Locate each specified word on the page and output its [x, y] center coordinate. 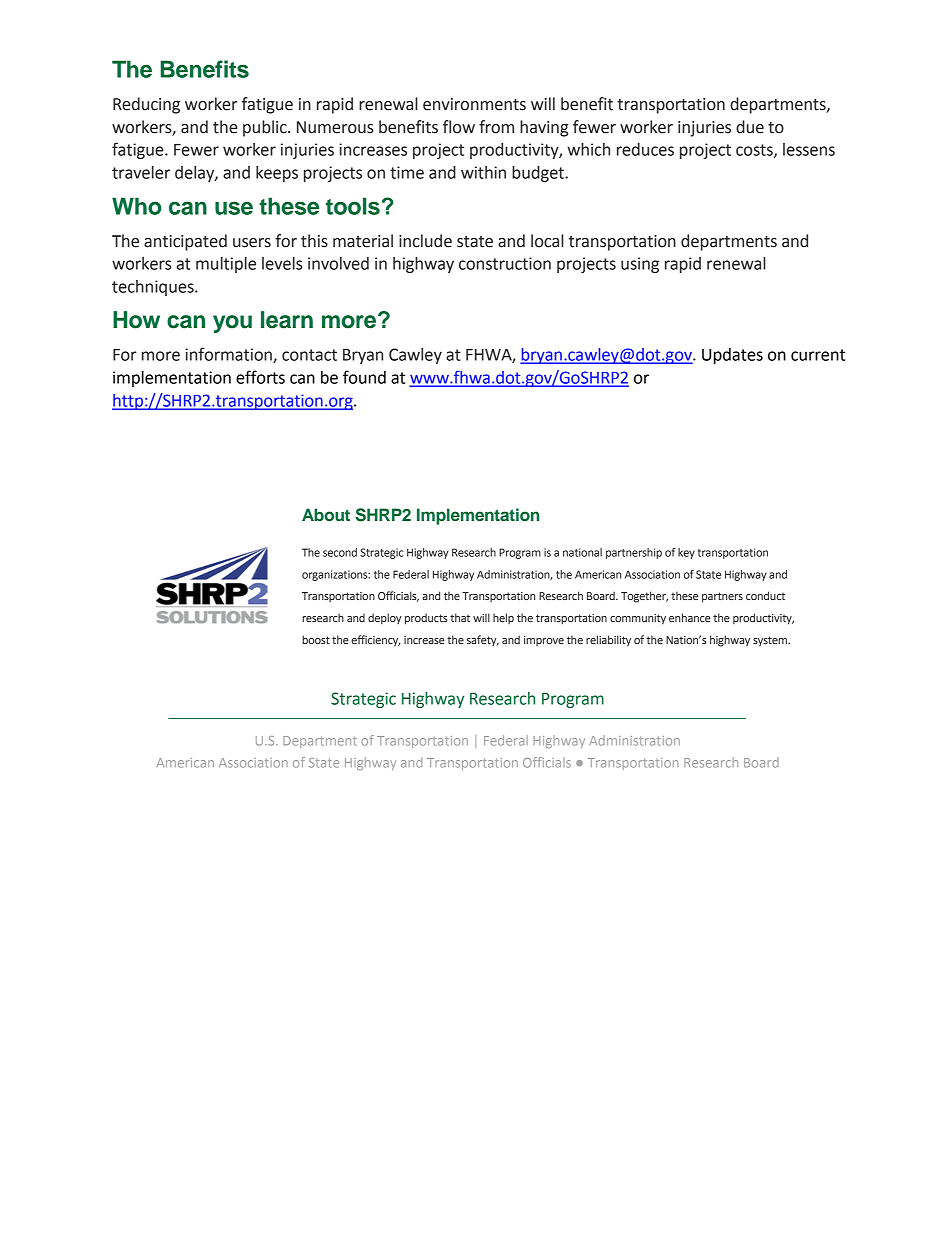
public [266, 128]
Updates [732, 356]
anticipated [185, 242]
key [686, 553]
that [460, 617]
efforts [260, 377]
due [750, 127]
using [640, 265]
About [326, 514]
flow [459, 127]
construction [505, 263]
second [340, 552]
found [364, 377]
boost [316, 639]
